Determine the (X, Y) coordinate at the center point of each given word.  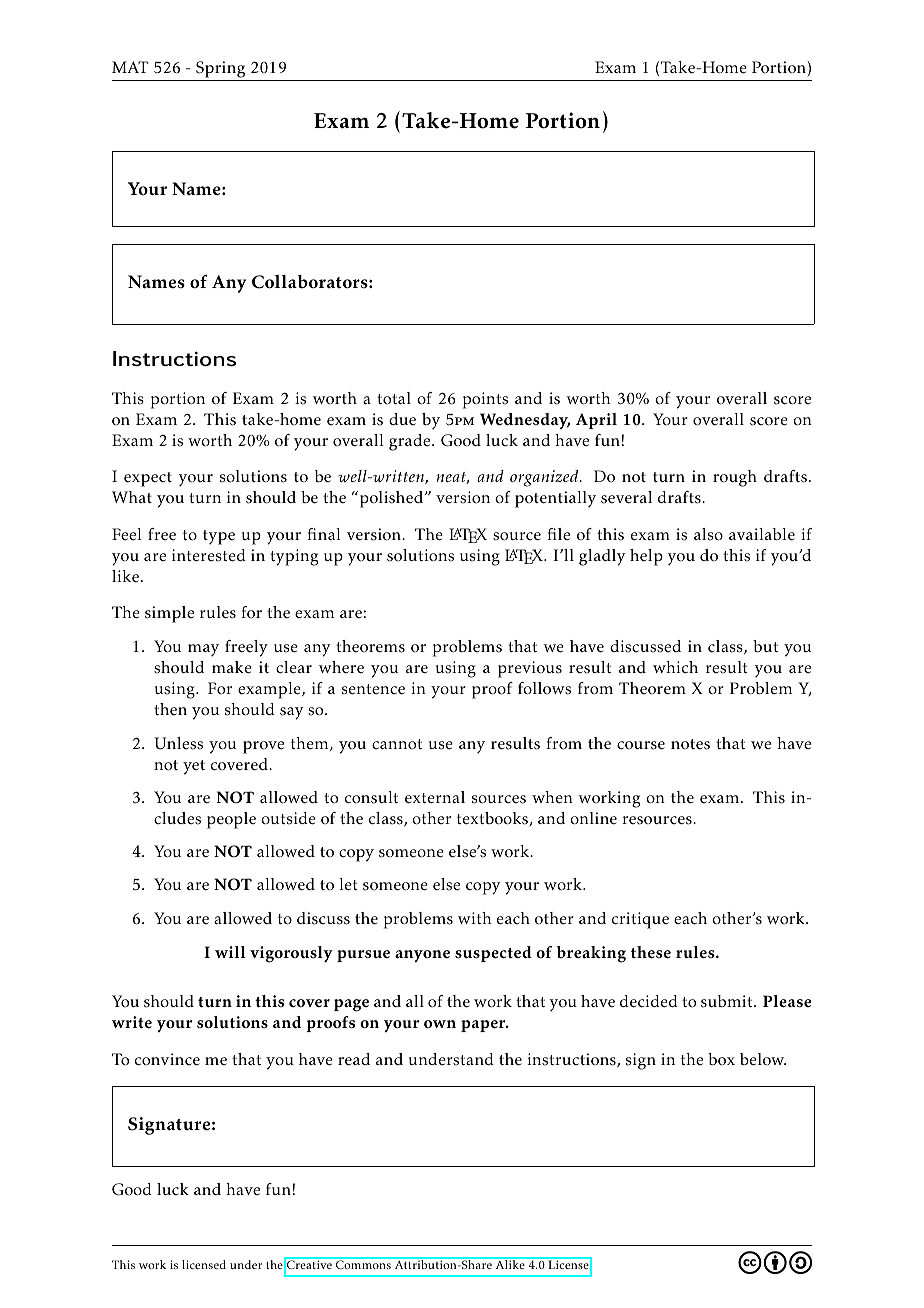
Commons (363, 1264)
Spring (221, 71)
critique (640, 920)
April (596, 421)
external (435, 797)
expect (148, 479)
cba (775, 1262)
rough (735, 478)
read (354, 1059)
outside (288, 818)
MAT (130, 67)
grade (411, 442)
